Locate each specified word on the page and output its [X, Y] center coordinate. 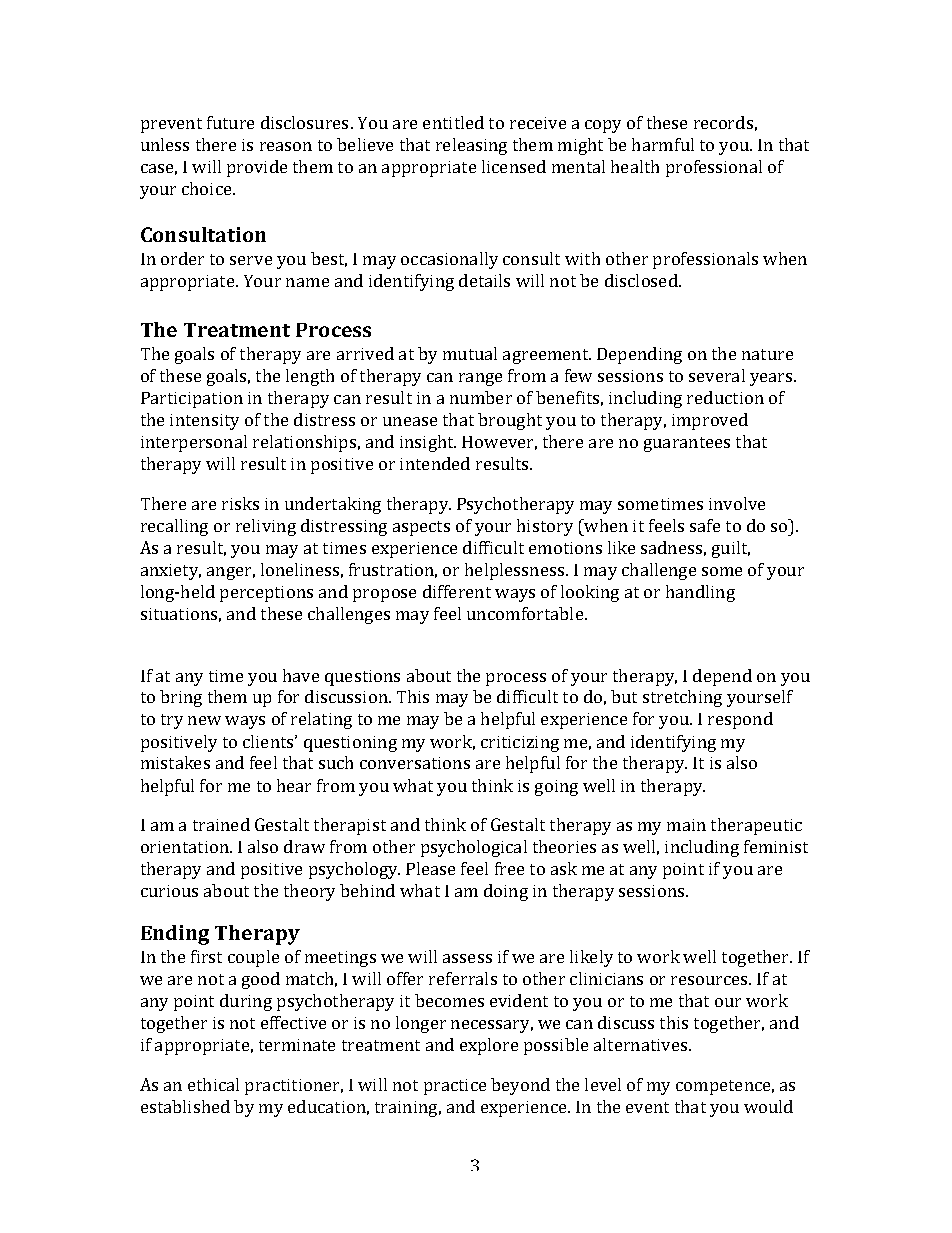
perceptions [266, 594]
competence [725, 1087]
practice [455, 1087]
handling [700, 593]
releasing [471, 146]
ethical [213, 1084]
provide [257, 168]
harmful [663, 144]
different [457, 591]
